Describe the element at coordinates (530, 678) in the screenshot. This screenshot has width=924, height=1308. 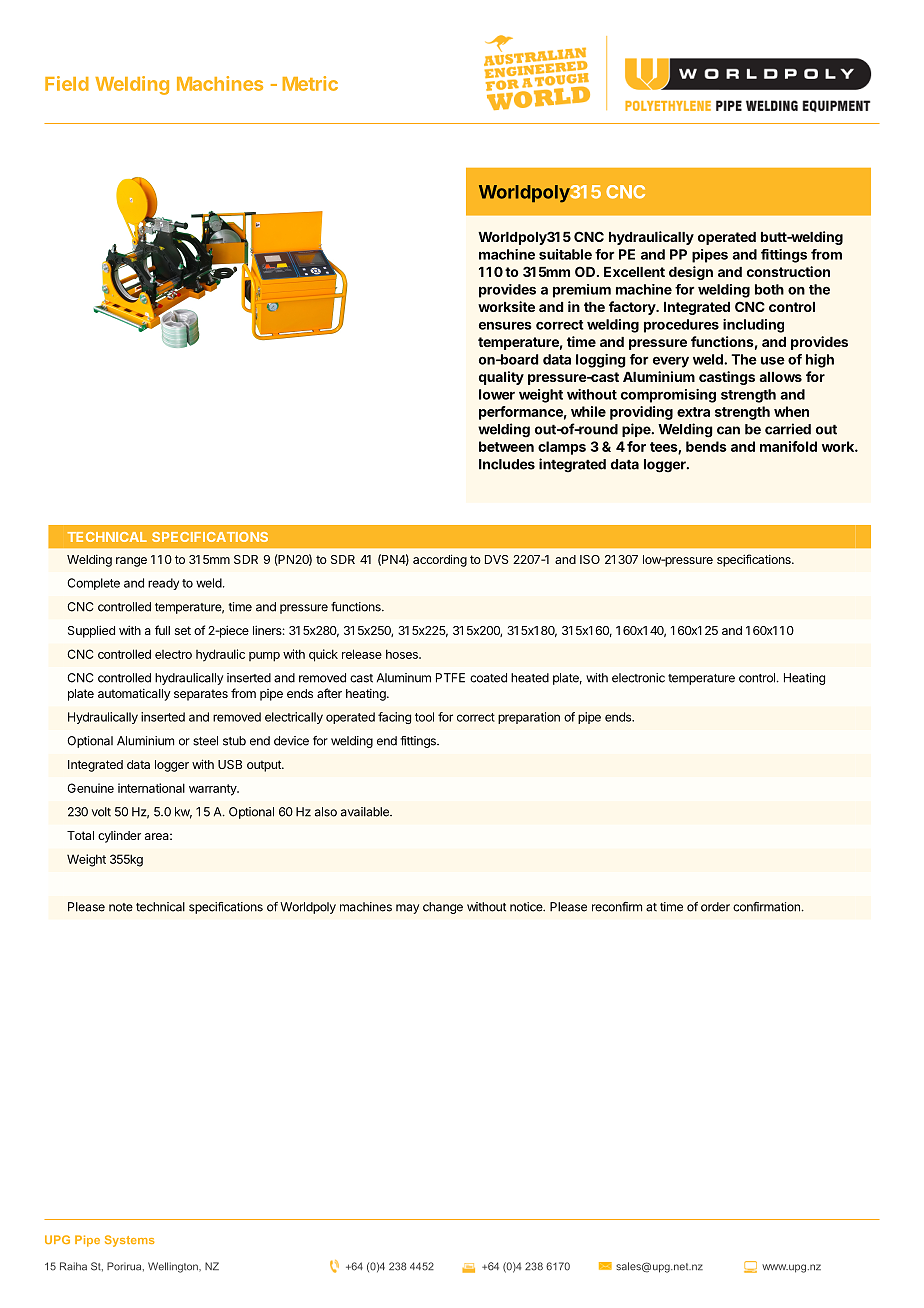
I see `heated` at that location.
